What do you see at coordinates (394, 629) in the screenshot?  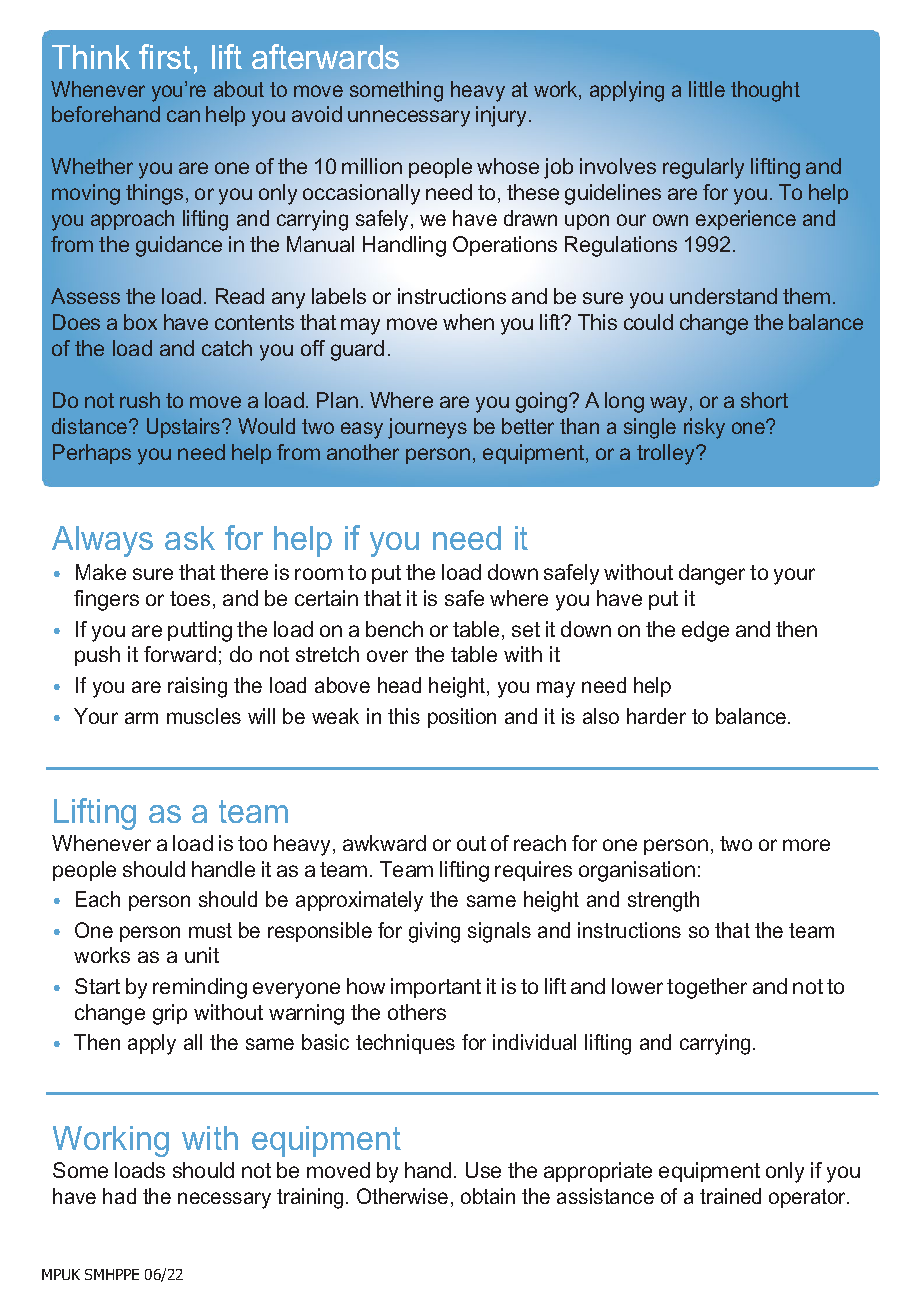 I see `bench` at bounding box center [394, 629].
